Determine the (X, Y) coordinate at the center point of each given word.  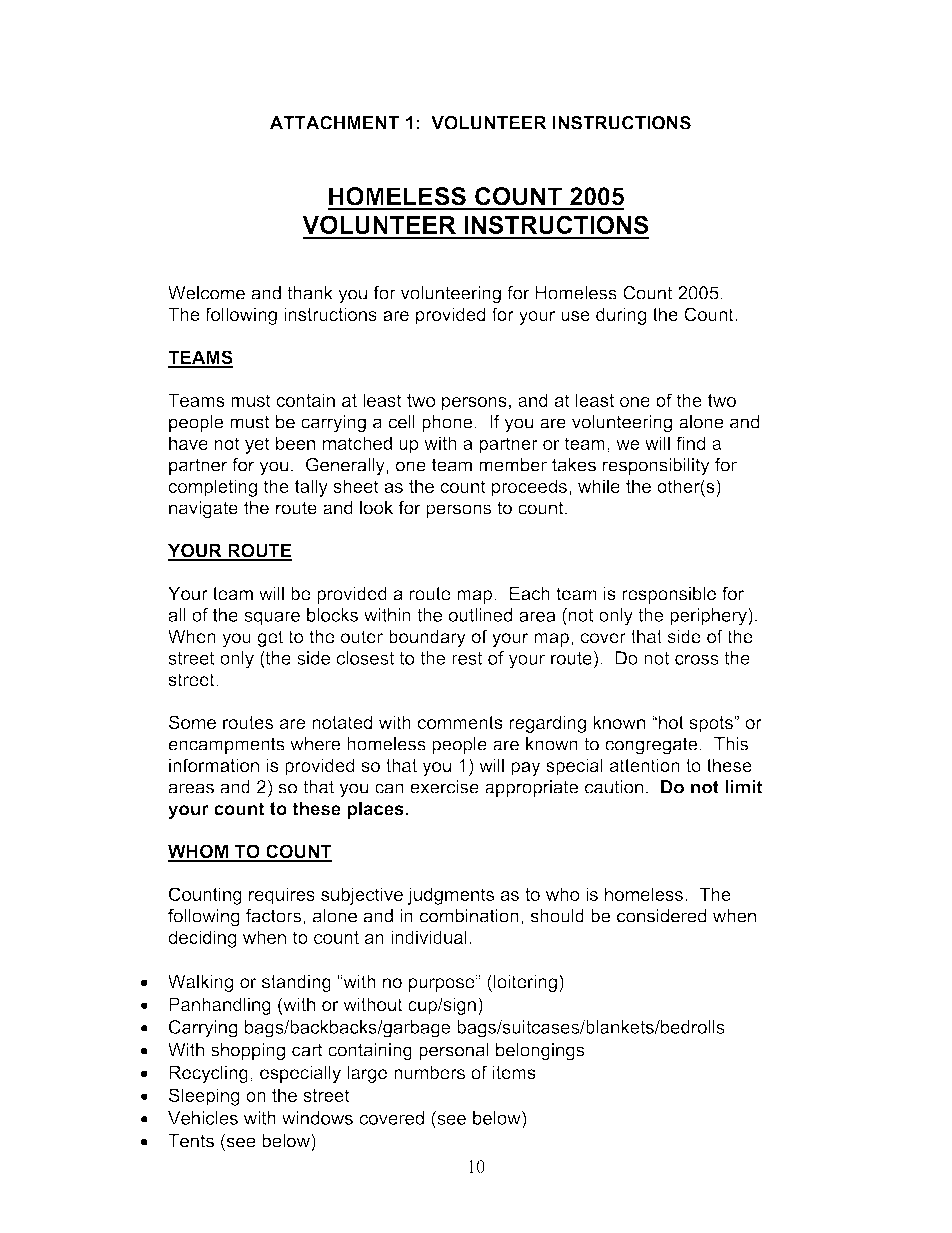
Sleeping (204, 1097)
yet (257, 445)
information (214, 765)
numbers (429, 1072)
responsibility (656, 467)
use (575, 316)
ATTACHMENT (334, 123)
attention (644, 765)
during (621, 316)
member (513, 465)
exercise (444, 787)
